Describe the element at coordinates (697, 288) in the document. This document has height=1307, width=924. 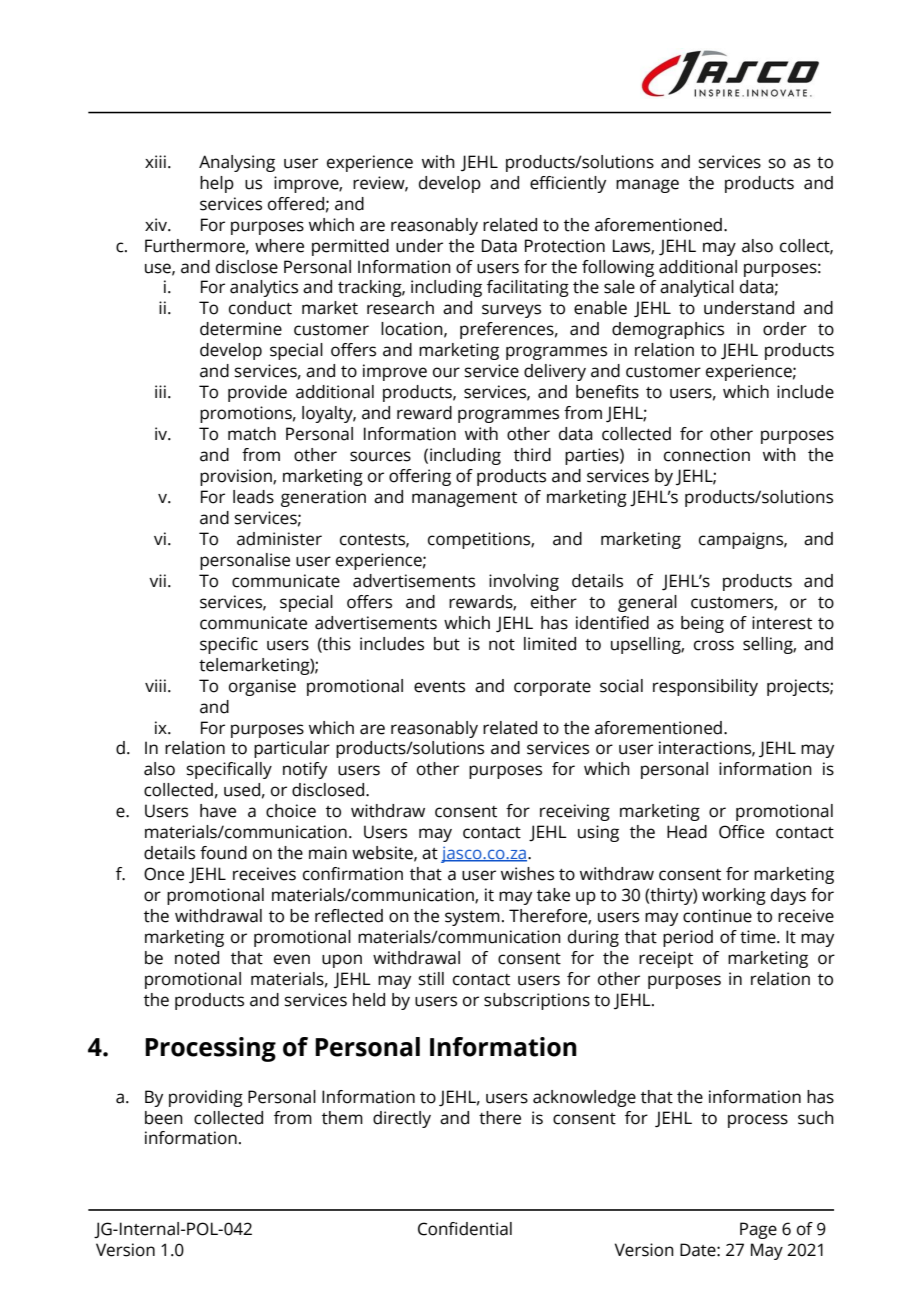
I see `analytical` at that location.
